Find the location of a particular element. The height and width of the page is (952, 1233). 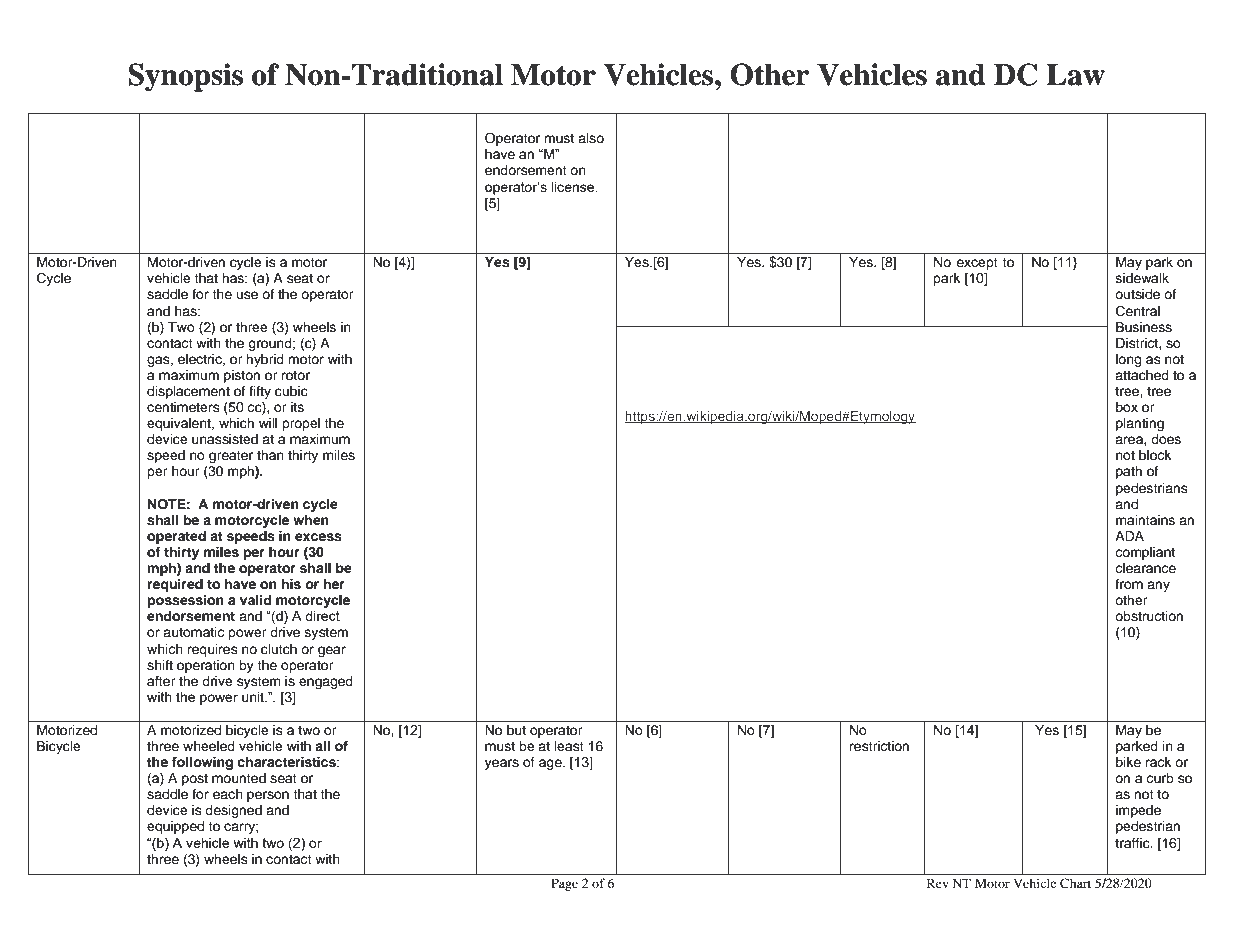

also is located at coordinates (591, 138).
